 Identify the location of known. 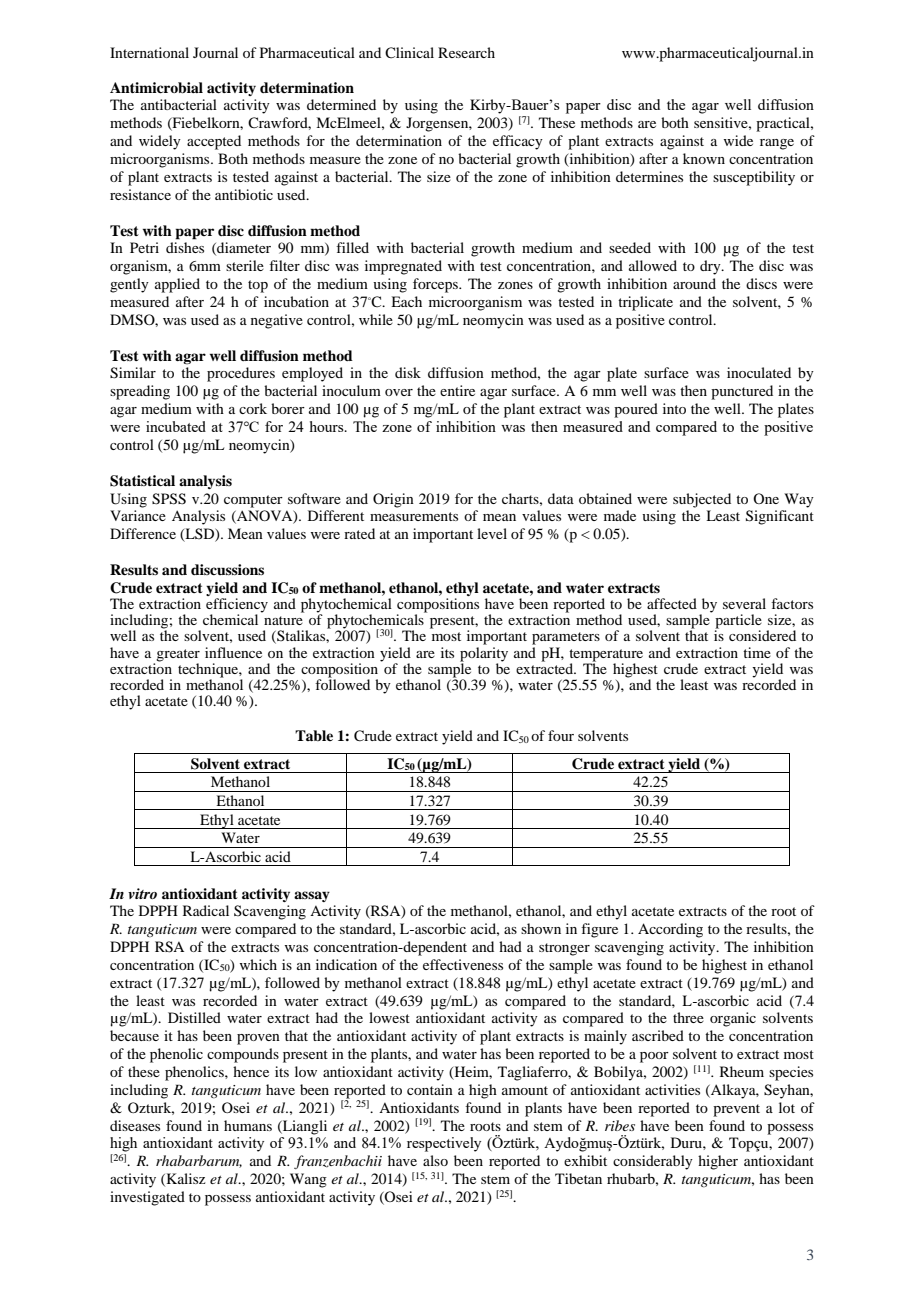
(704, 158).
